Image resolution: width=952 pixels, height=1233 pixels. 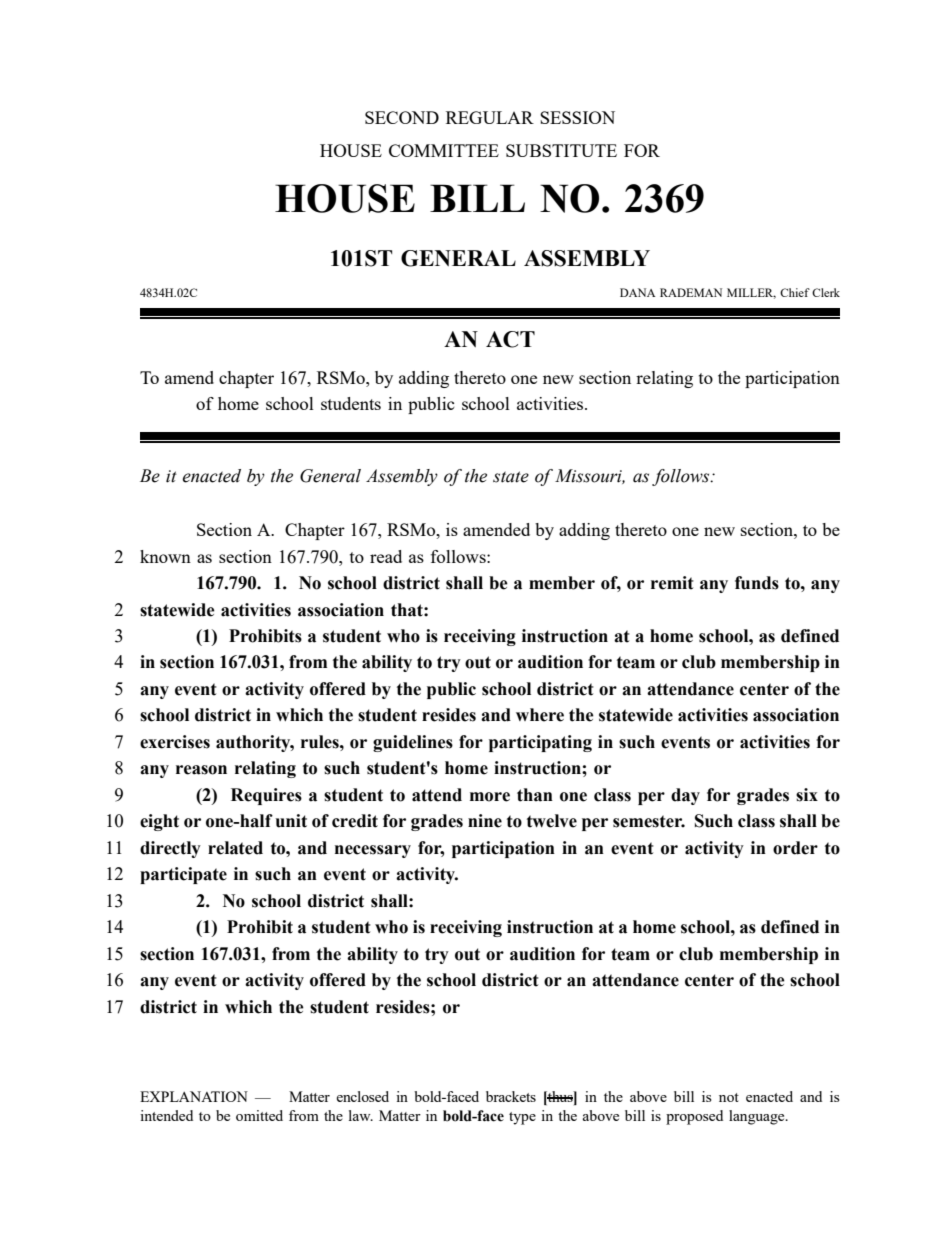 What do you see at coordinates (386, 556) in the image?
I see `read` at bounding box center [386, 556].
